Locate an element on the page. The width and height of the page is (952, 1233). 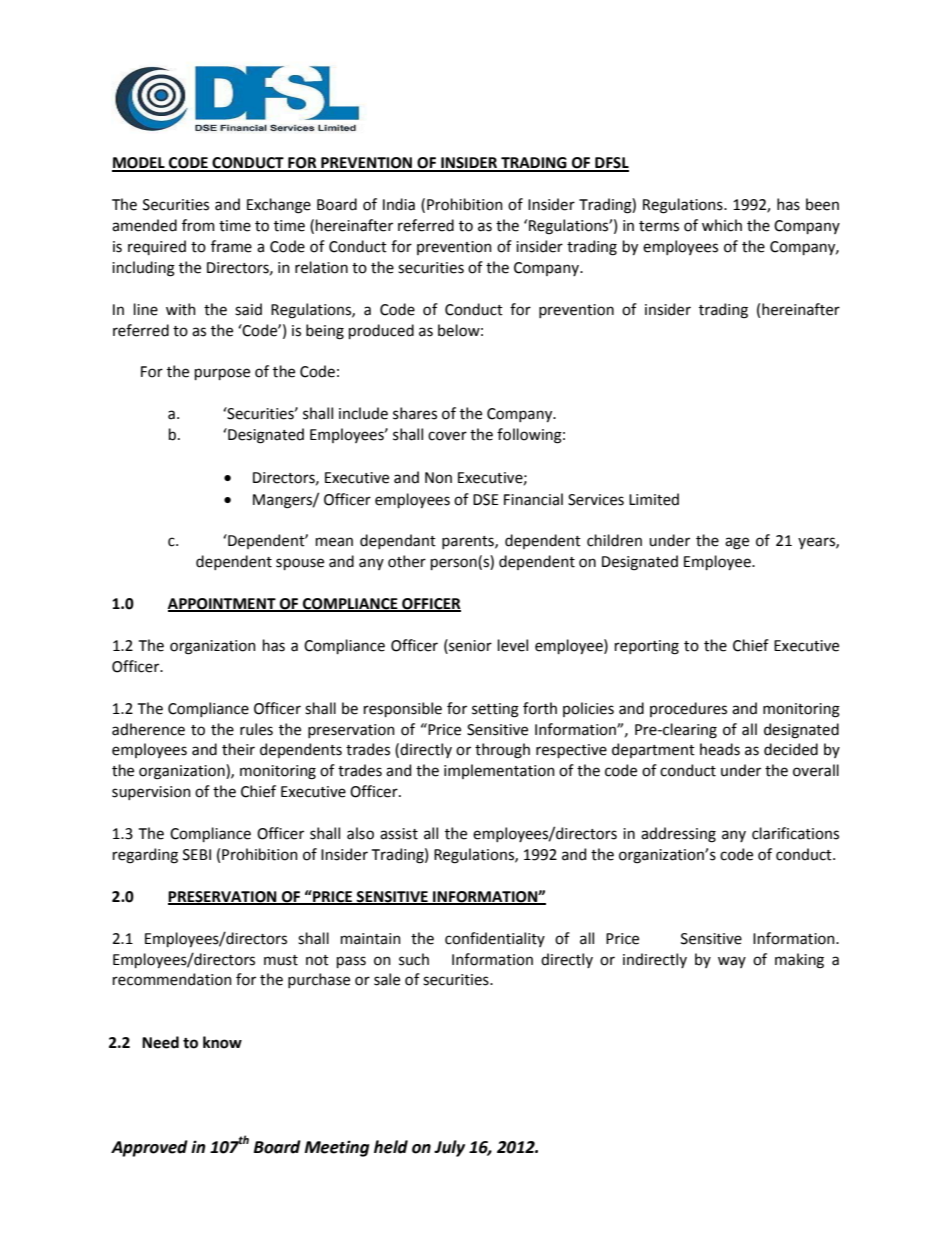
DSE is located at coordinates (485, 500).
